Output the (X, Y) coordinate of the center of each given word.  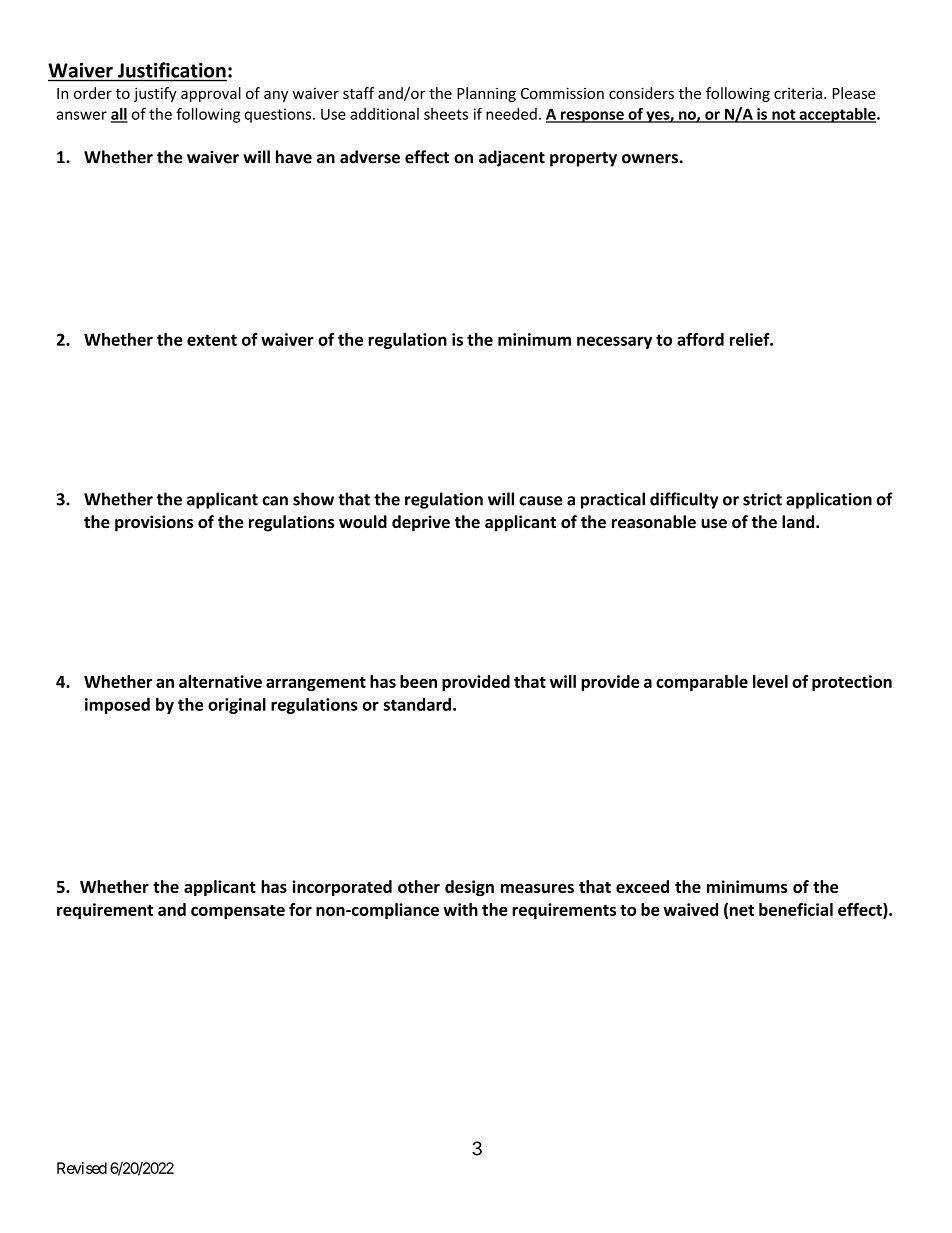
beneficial (796, 909)
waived (690, 909)
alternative (220, 681)
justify (155, 94)
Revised (82, 1168)
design (469, 888)
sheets (446, 114)
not (784, 115)
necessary (614, 342)
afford (700, 339)
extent (212, 340)
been (418, 681)
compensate (238, 912)
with (460, 909)
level (770, 681)
